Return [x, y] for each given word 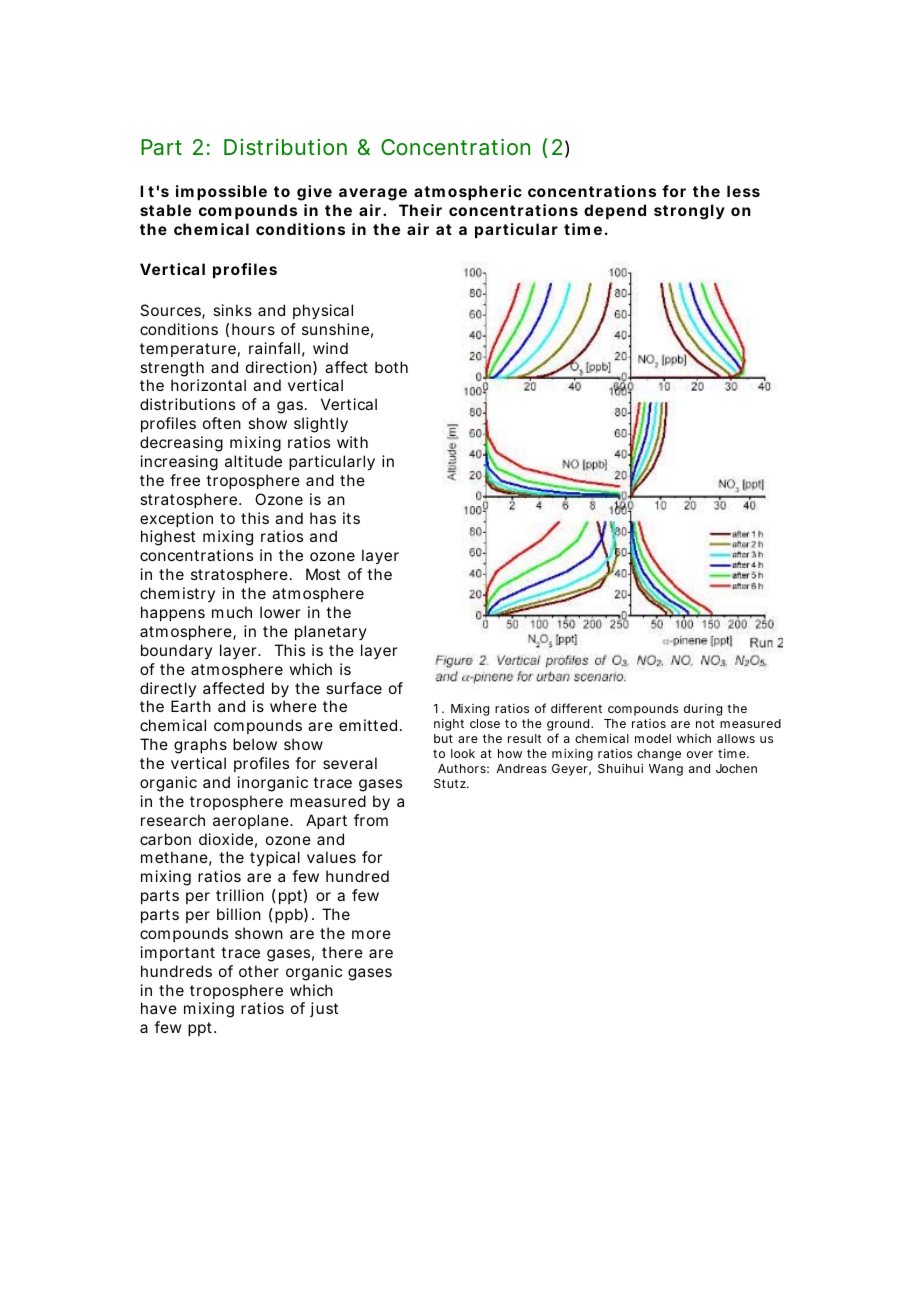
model [653, 738]
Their [420, 210]
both [391, 367]
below [255, 744]
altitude [253, 461]
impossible [221, 192]
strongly [689, 212]
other [259, 971]
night [449, 725]
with [352, 442]
